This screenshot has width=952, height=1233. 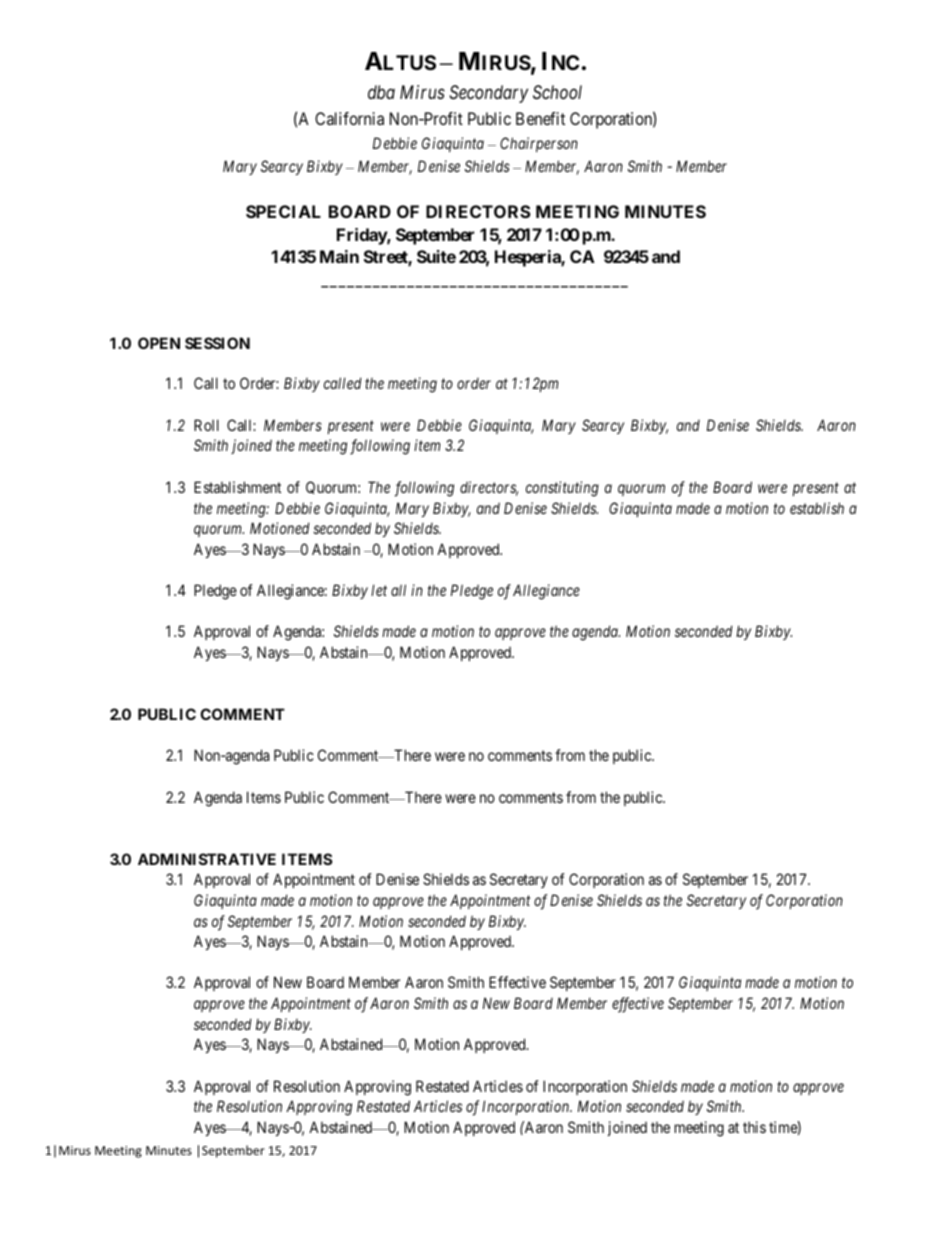 What do you see at coordinates (557, 92) in the screenshot?
I see `School` at bounding box center [557, 92].
